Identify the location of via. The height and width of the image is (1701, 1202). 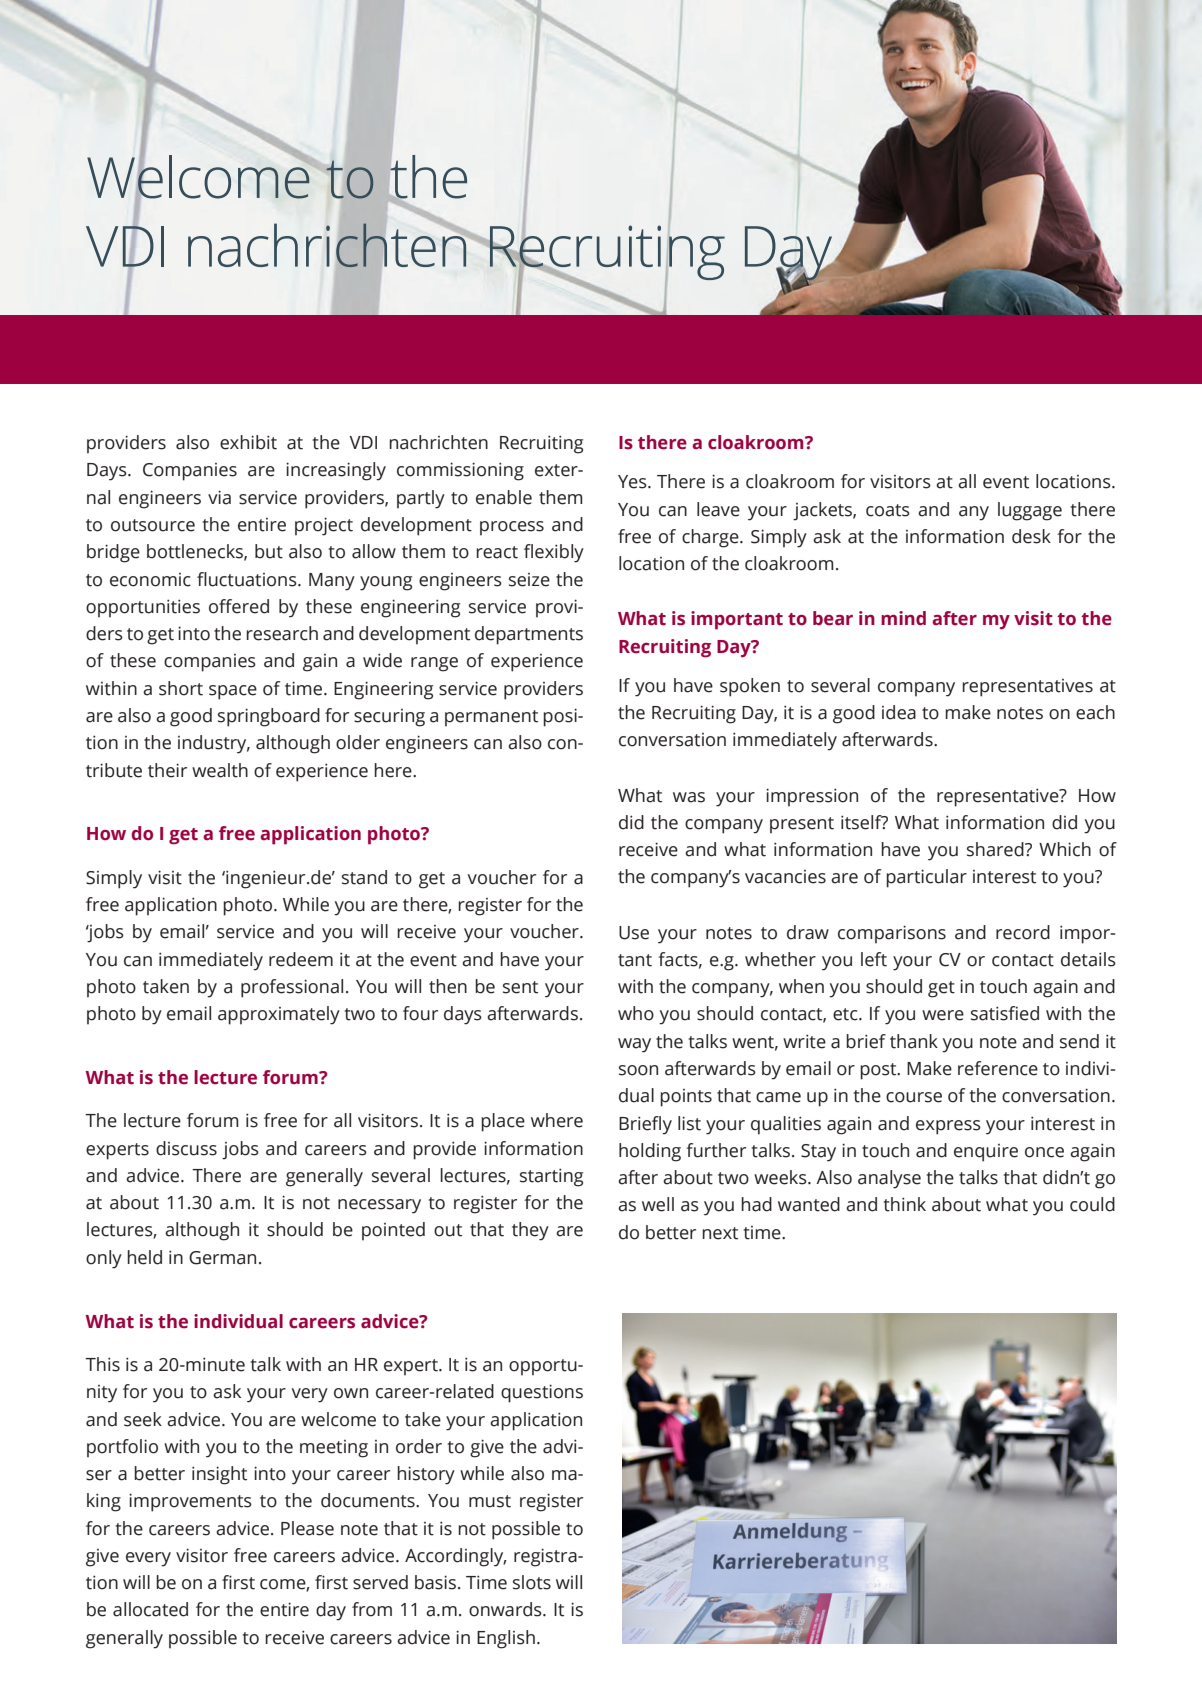
(219, 497).
